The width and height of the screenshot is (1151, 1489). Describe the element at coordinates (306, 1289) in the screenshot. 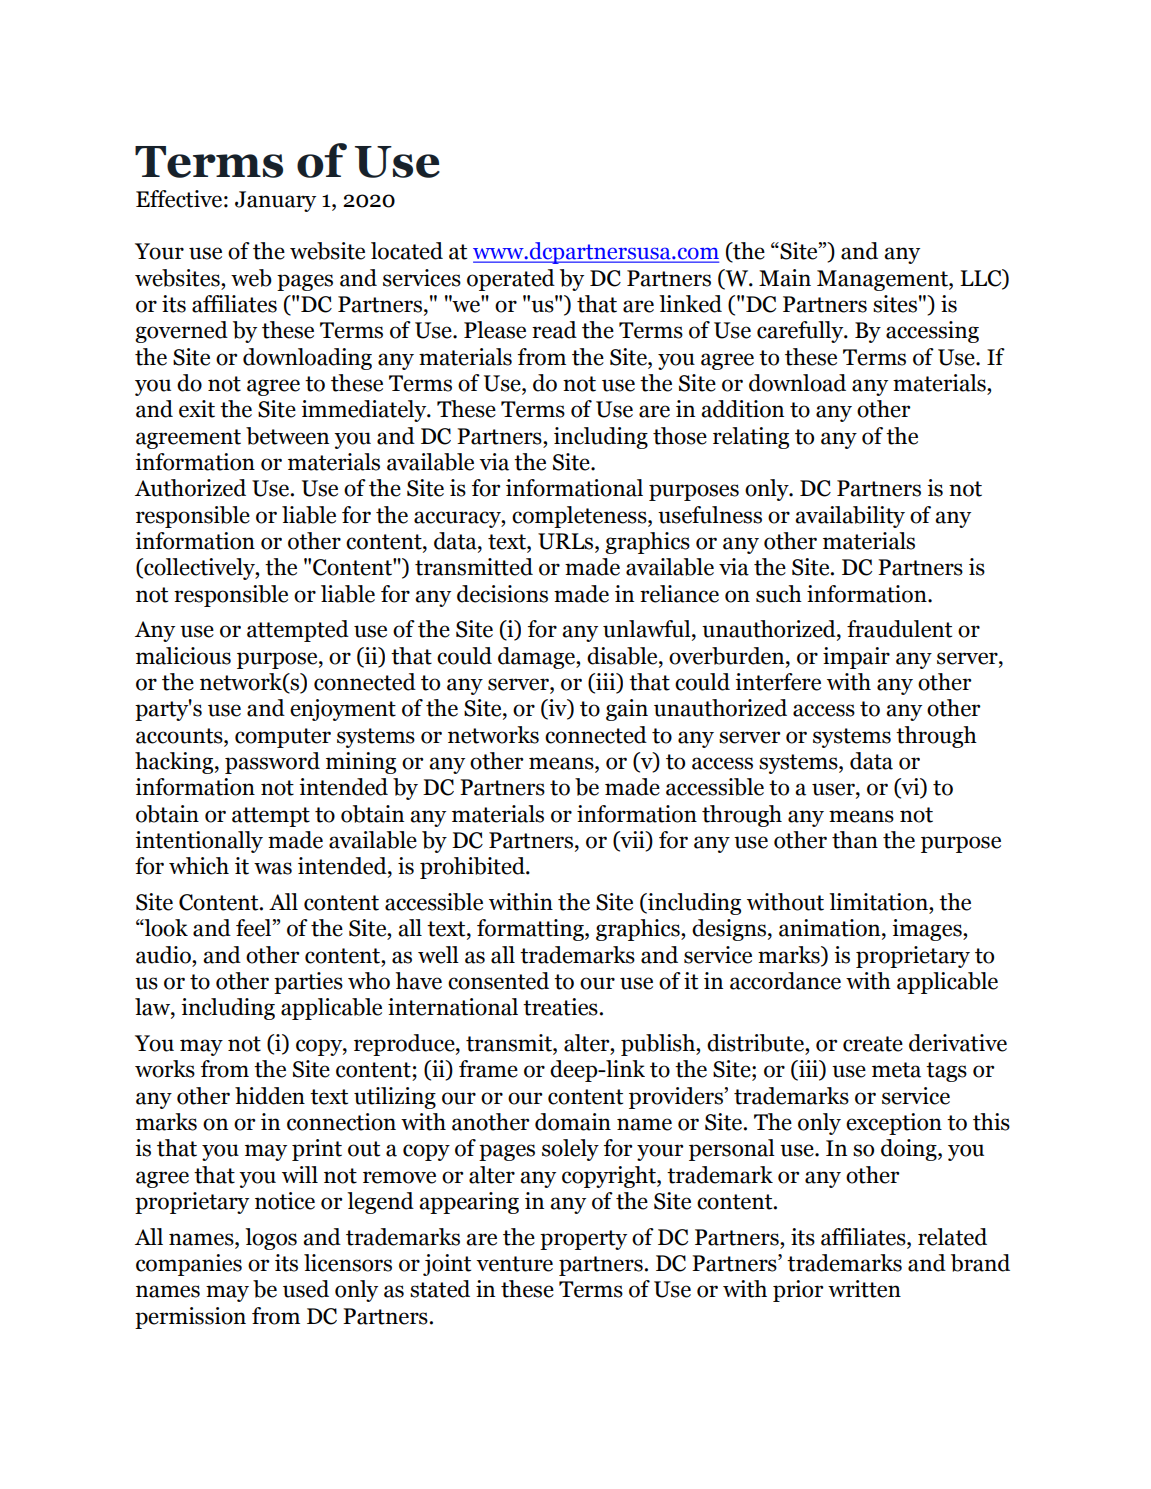

I see `used` at that location.
